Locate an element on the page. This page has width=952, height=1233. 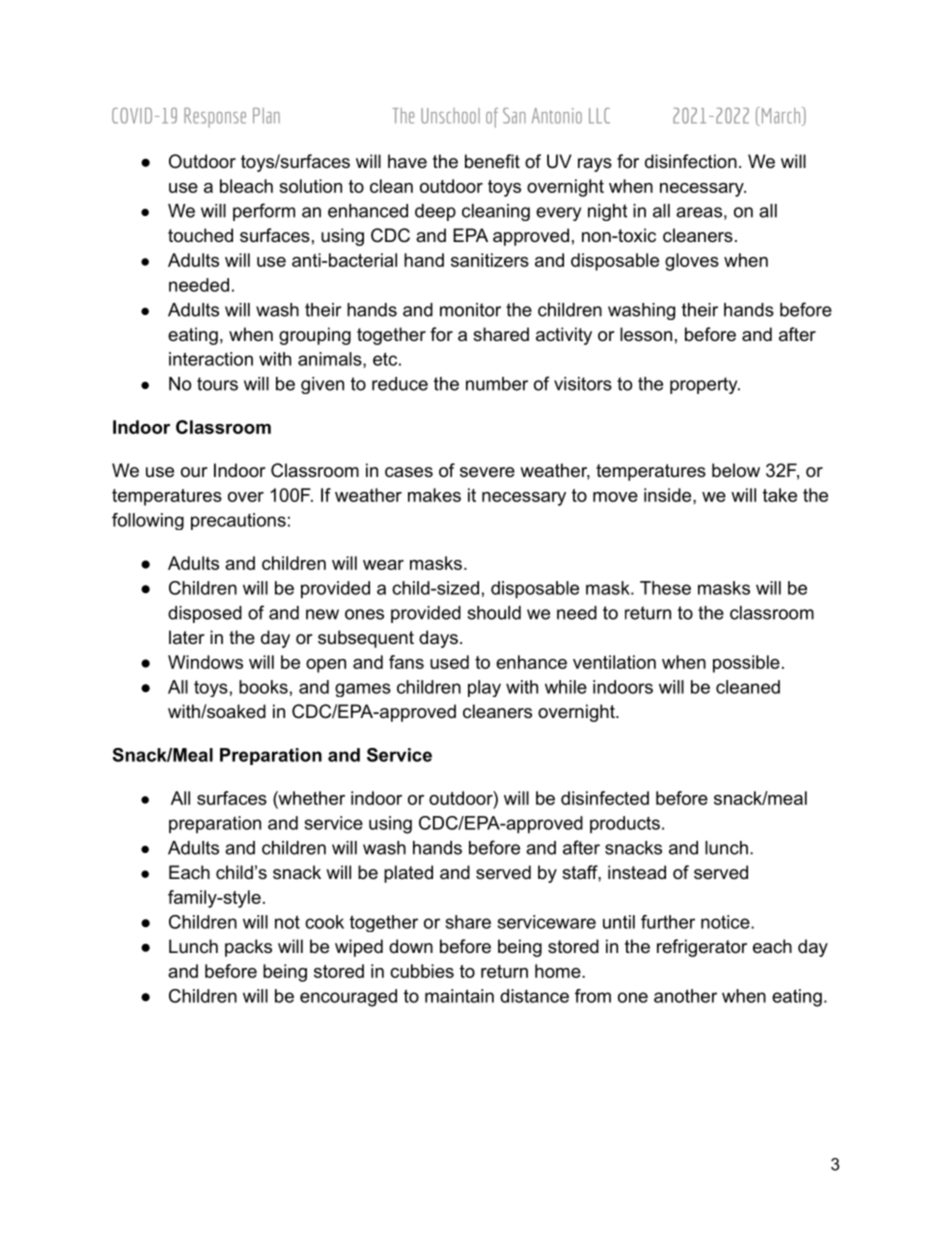
packs is located at coordinates (248, 948).
